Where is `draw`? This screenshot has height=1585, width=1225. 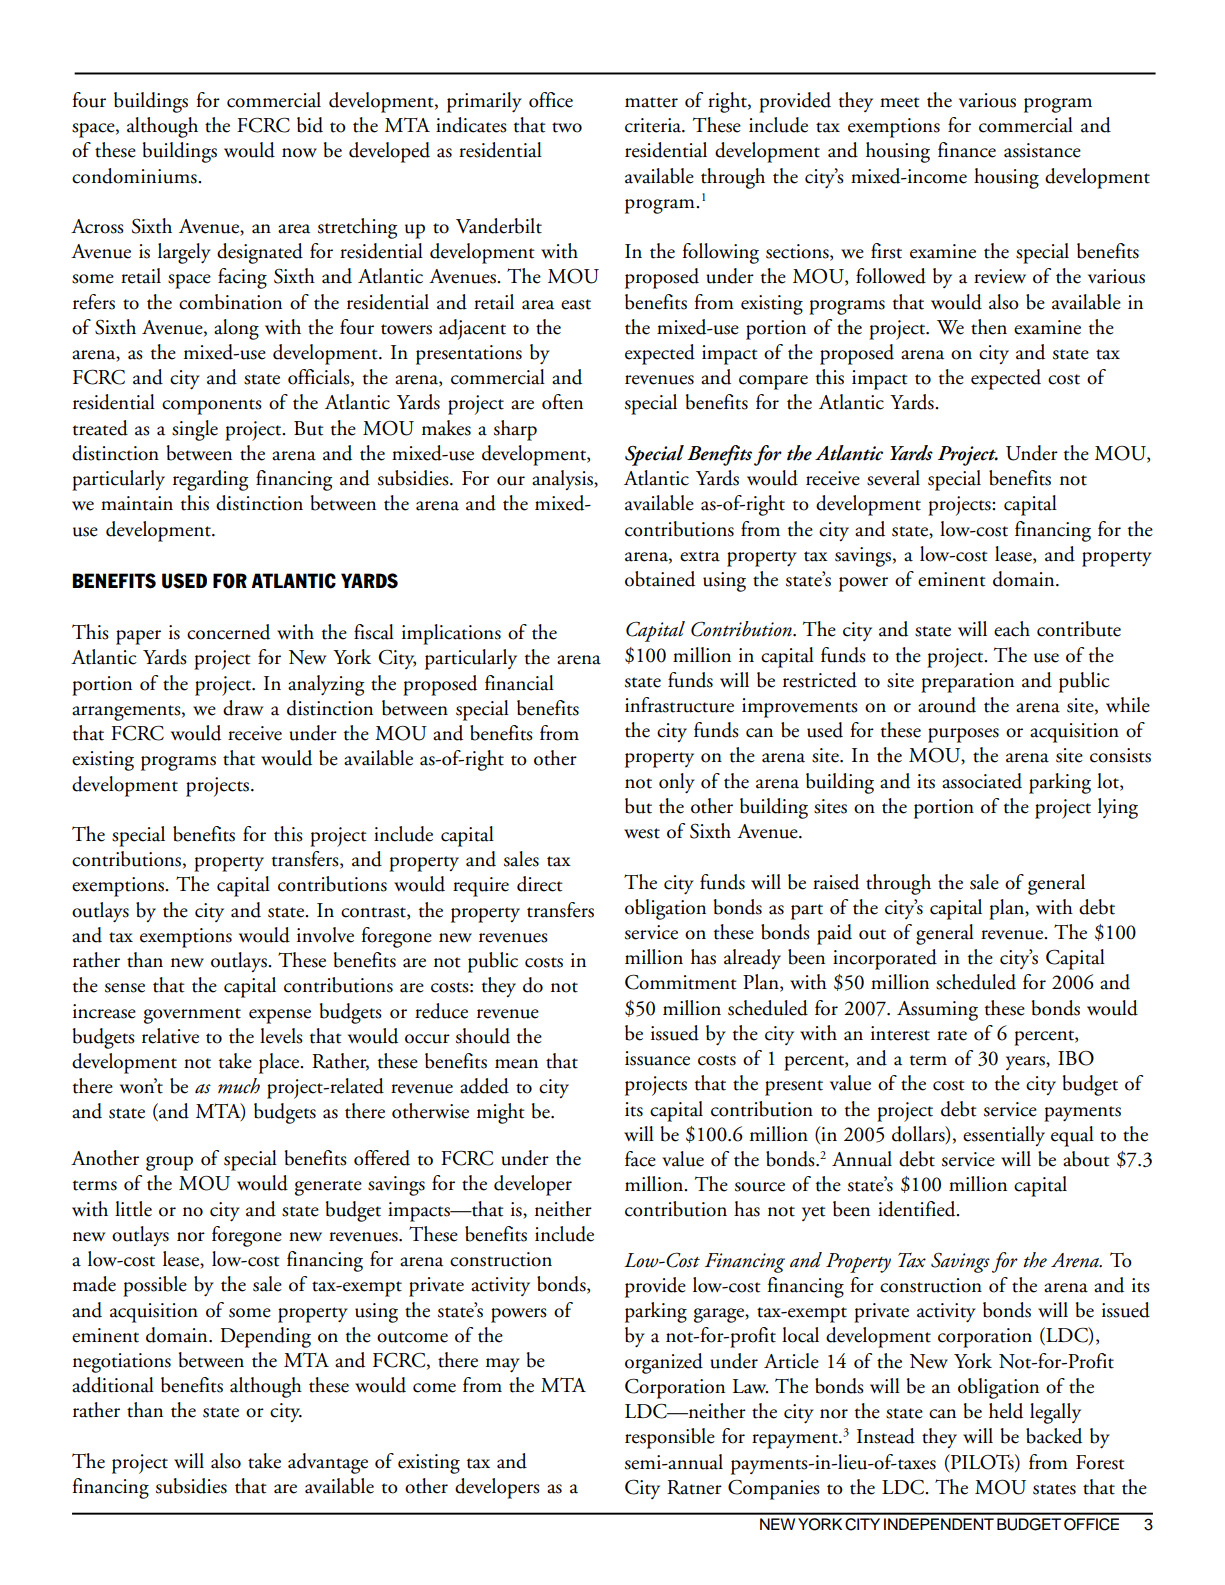 draw is located at coordinates (243, 708).
